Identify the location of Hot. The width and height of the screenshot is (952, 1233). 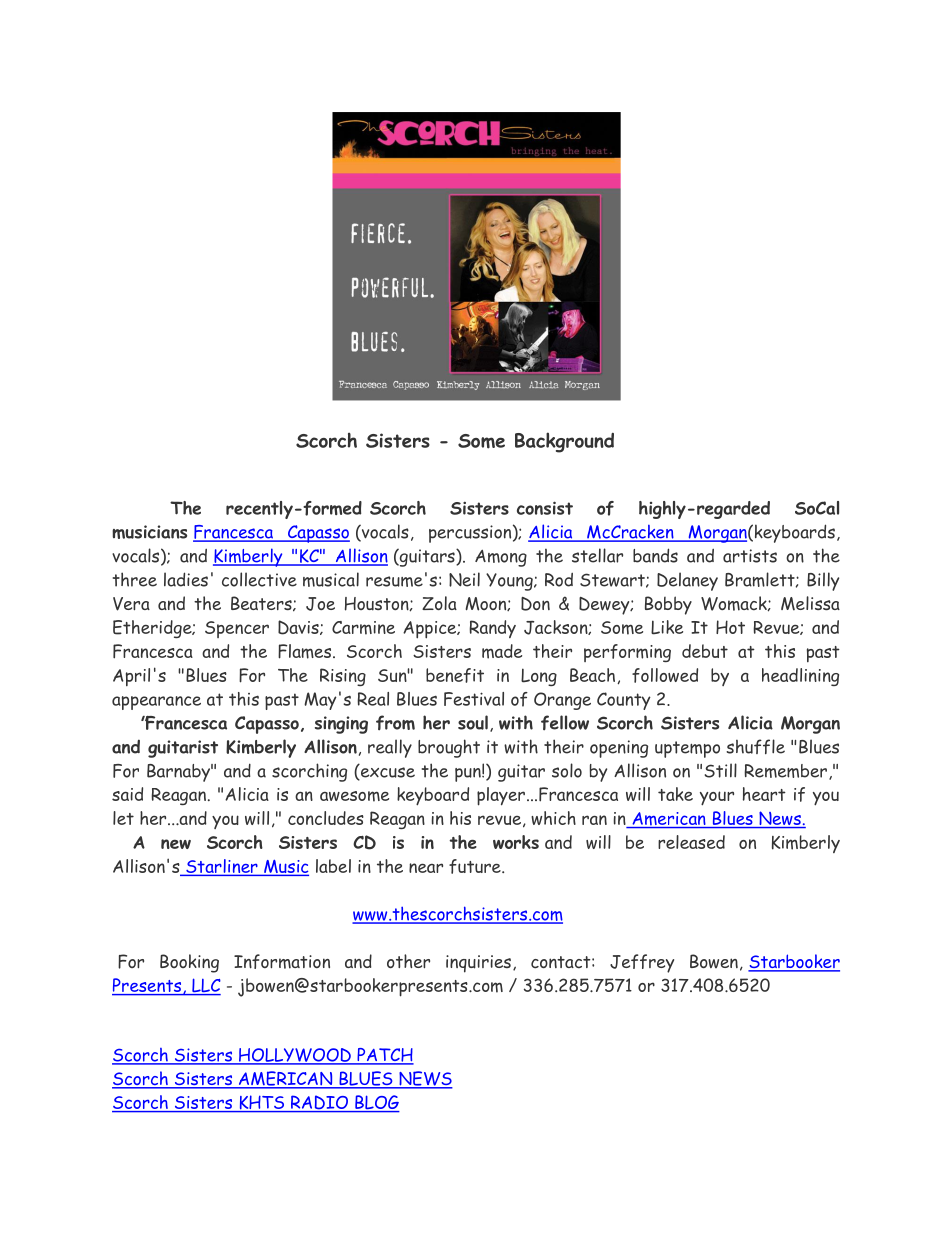
(730, 627).
